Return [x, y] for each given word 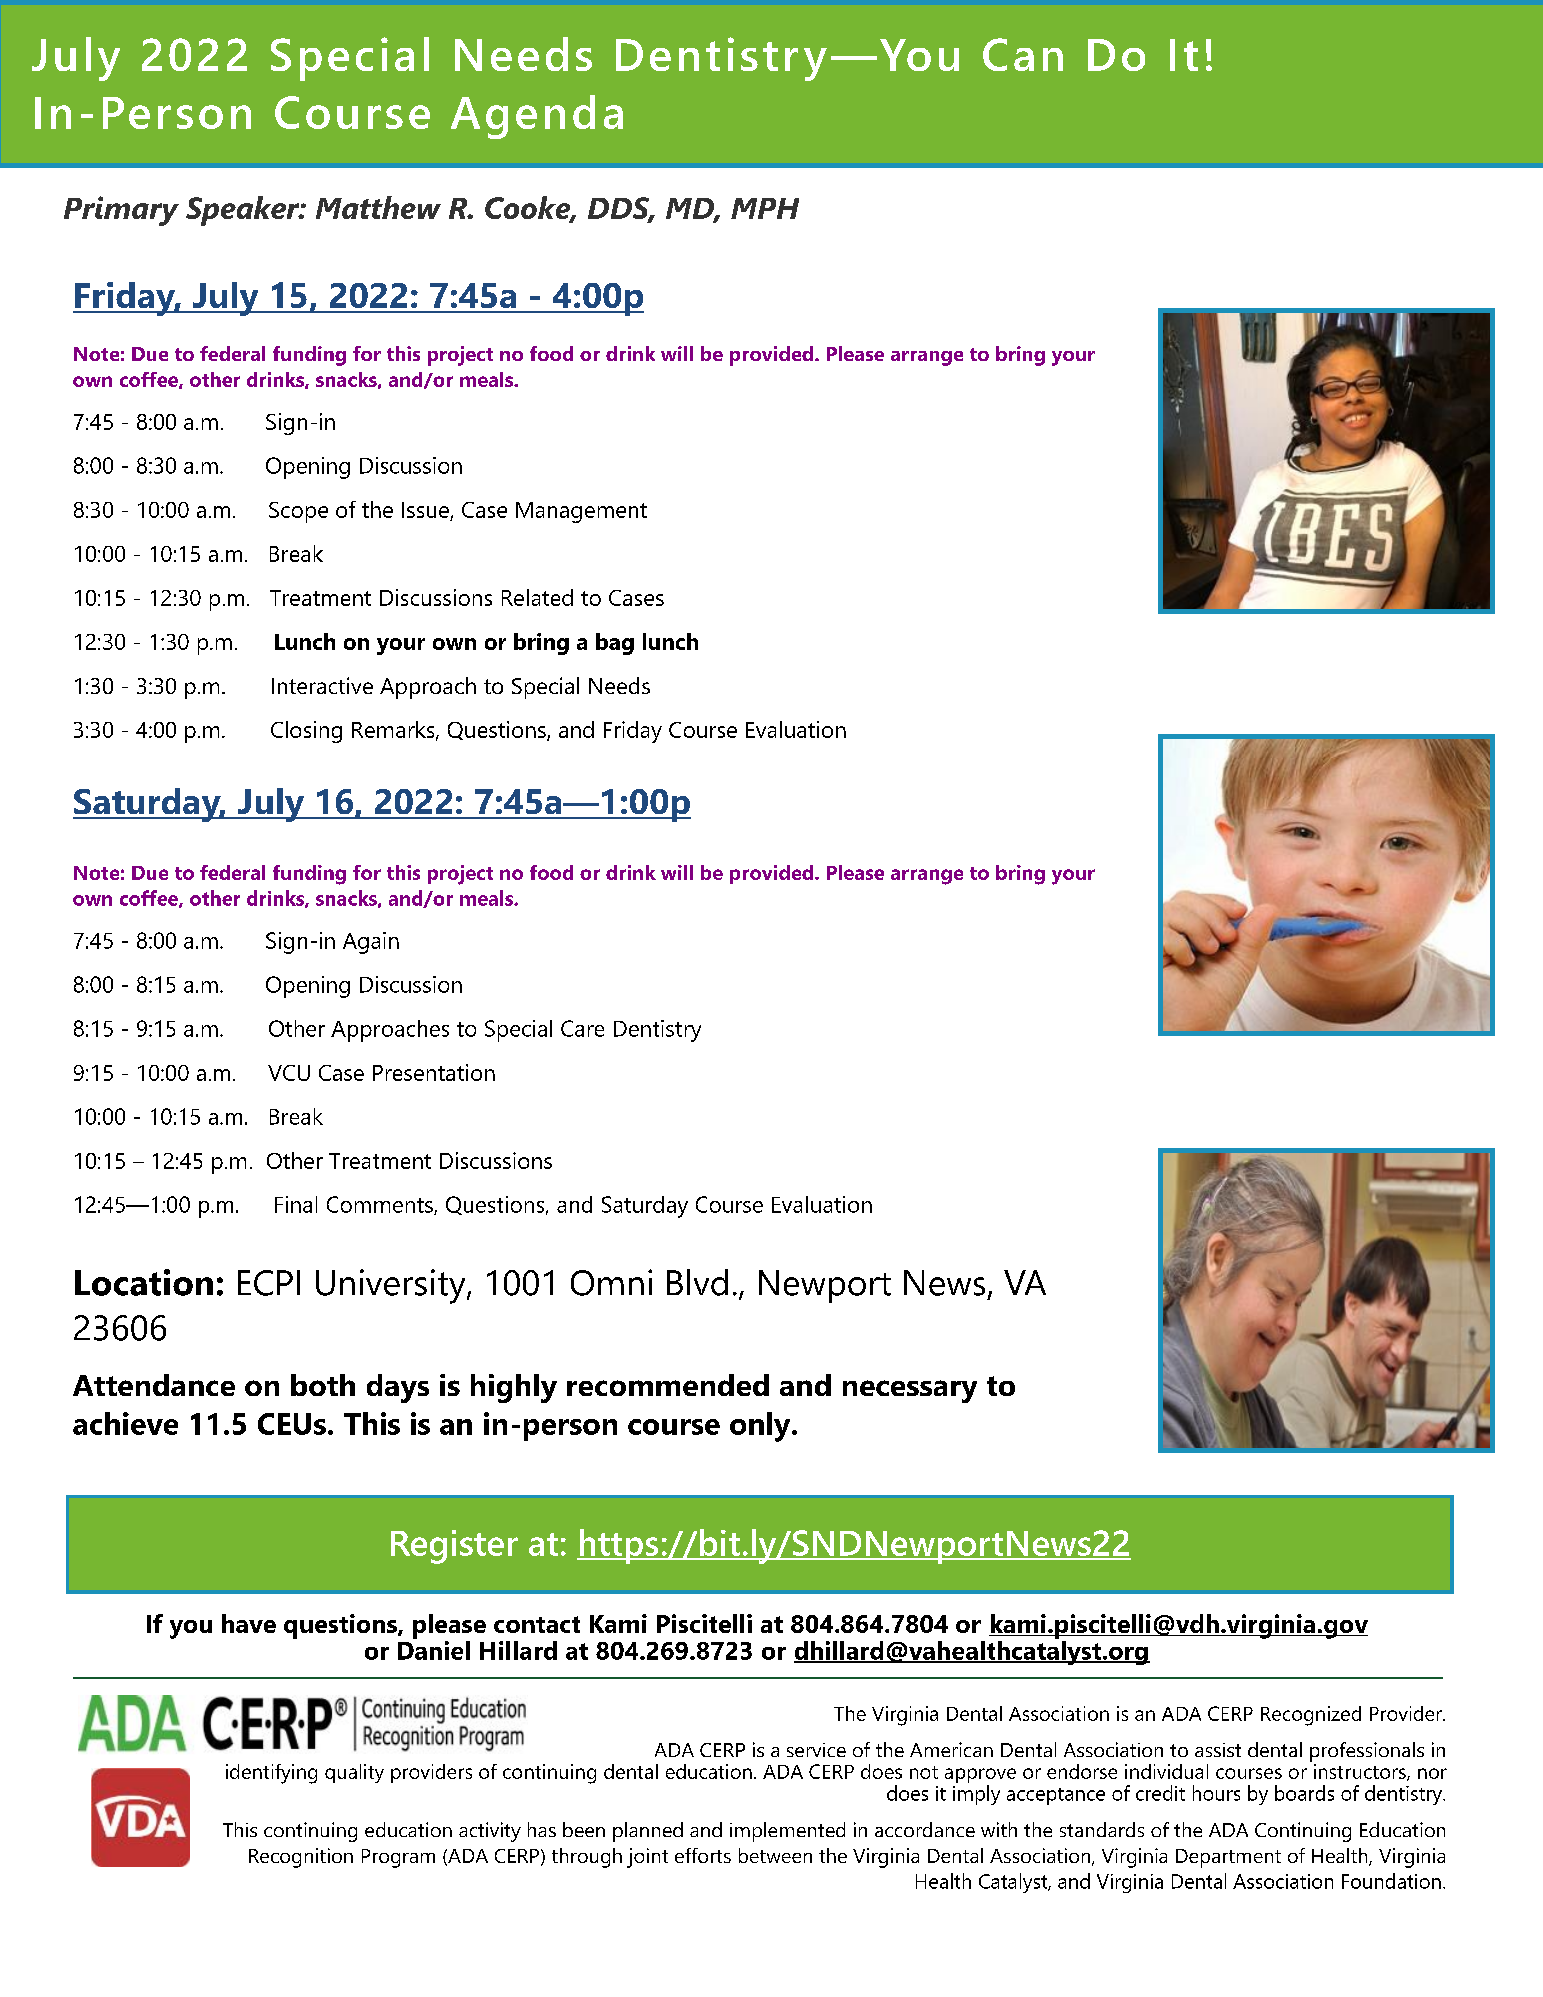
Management [581, 512]
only [761, 1427]
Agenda [537, 117]
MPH [765, 208]
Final [296, 1204]
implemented [787, 1832]
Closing [306, 732]
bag [615, 644]
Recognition [301, 1858]
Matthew [378, 207]
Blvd [697, 1282]
